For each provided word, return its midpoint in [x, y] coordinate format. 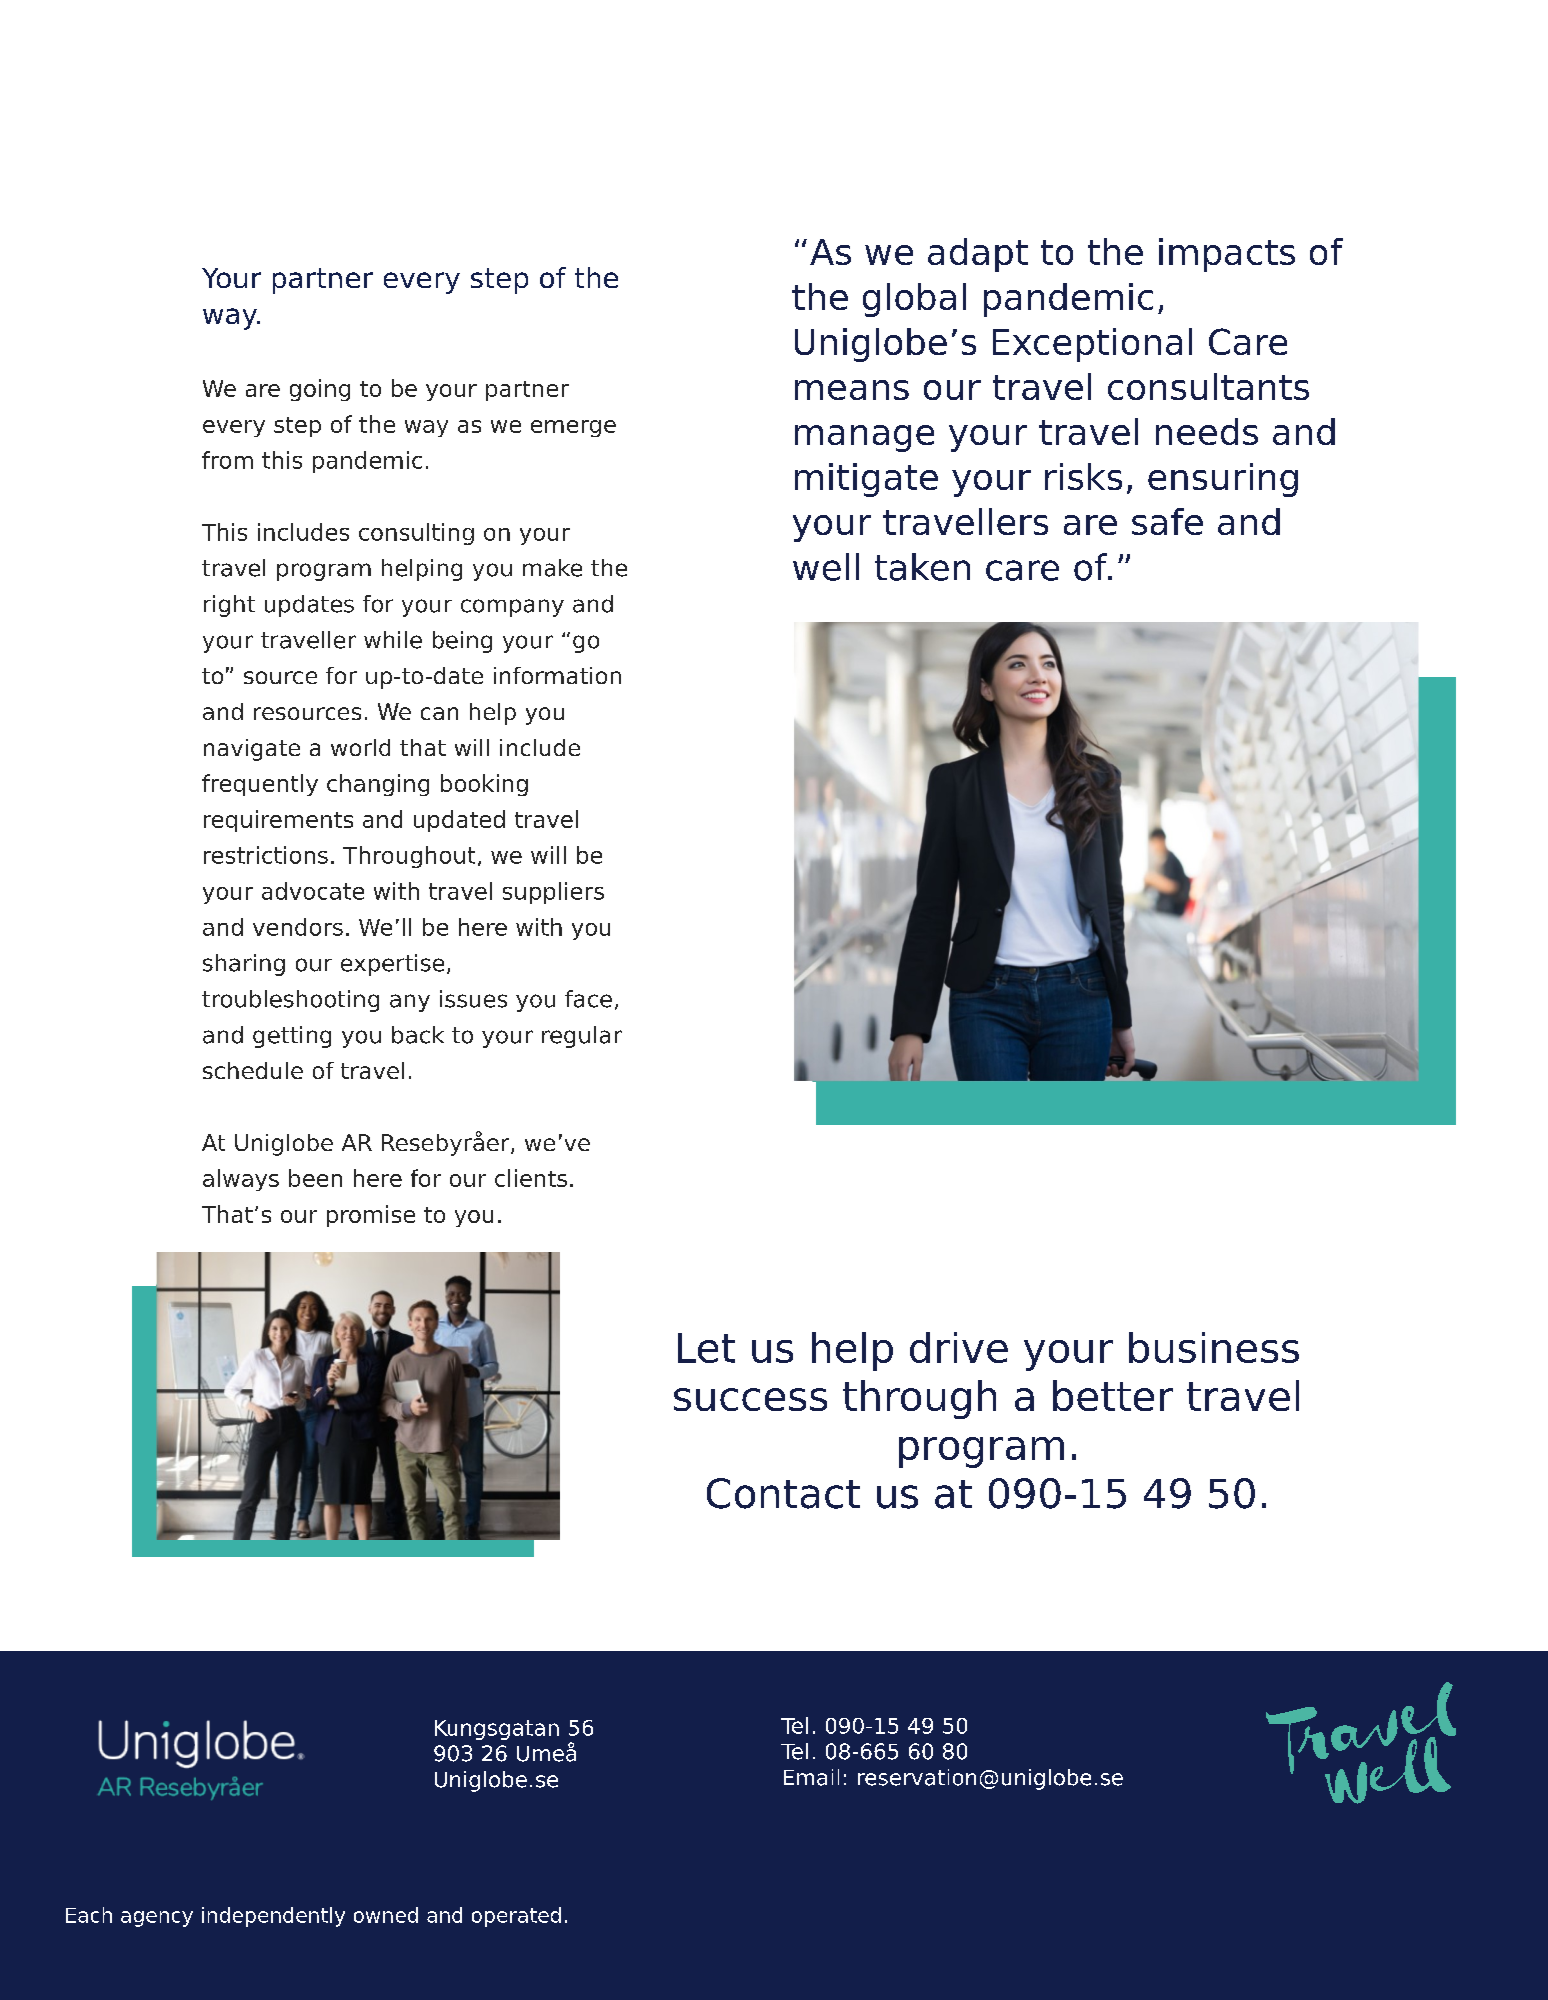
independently [273, 1917]
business [1214, 1347]
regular [582, 1037]
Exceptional [1092, 345]
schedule [253, 1070]
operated [516, 1917]
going [320, 390]
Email [811, 1777]
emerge [573, 428]
